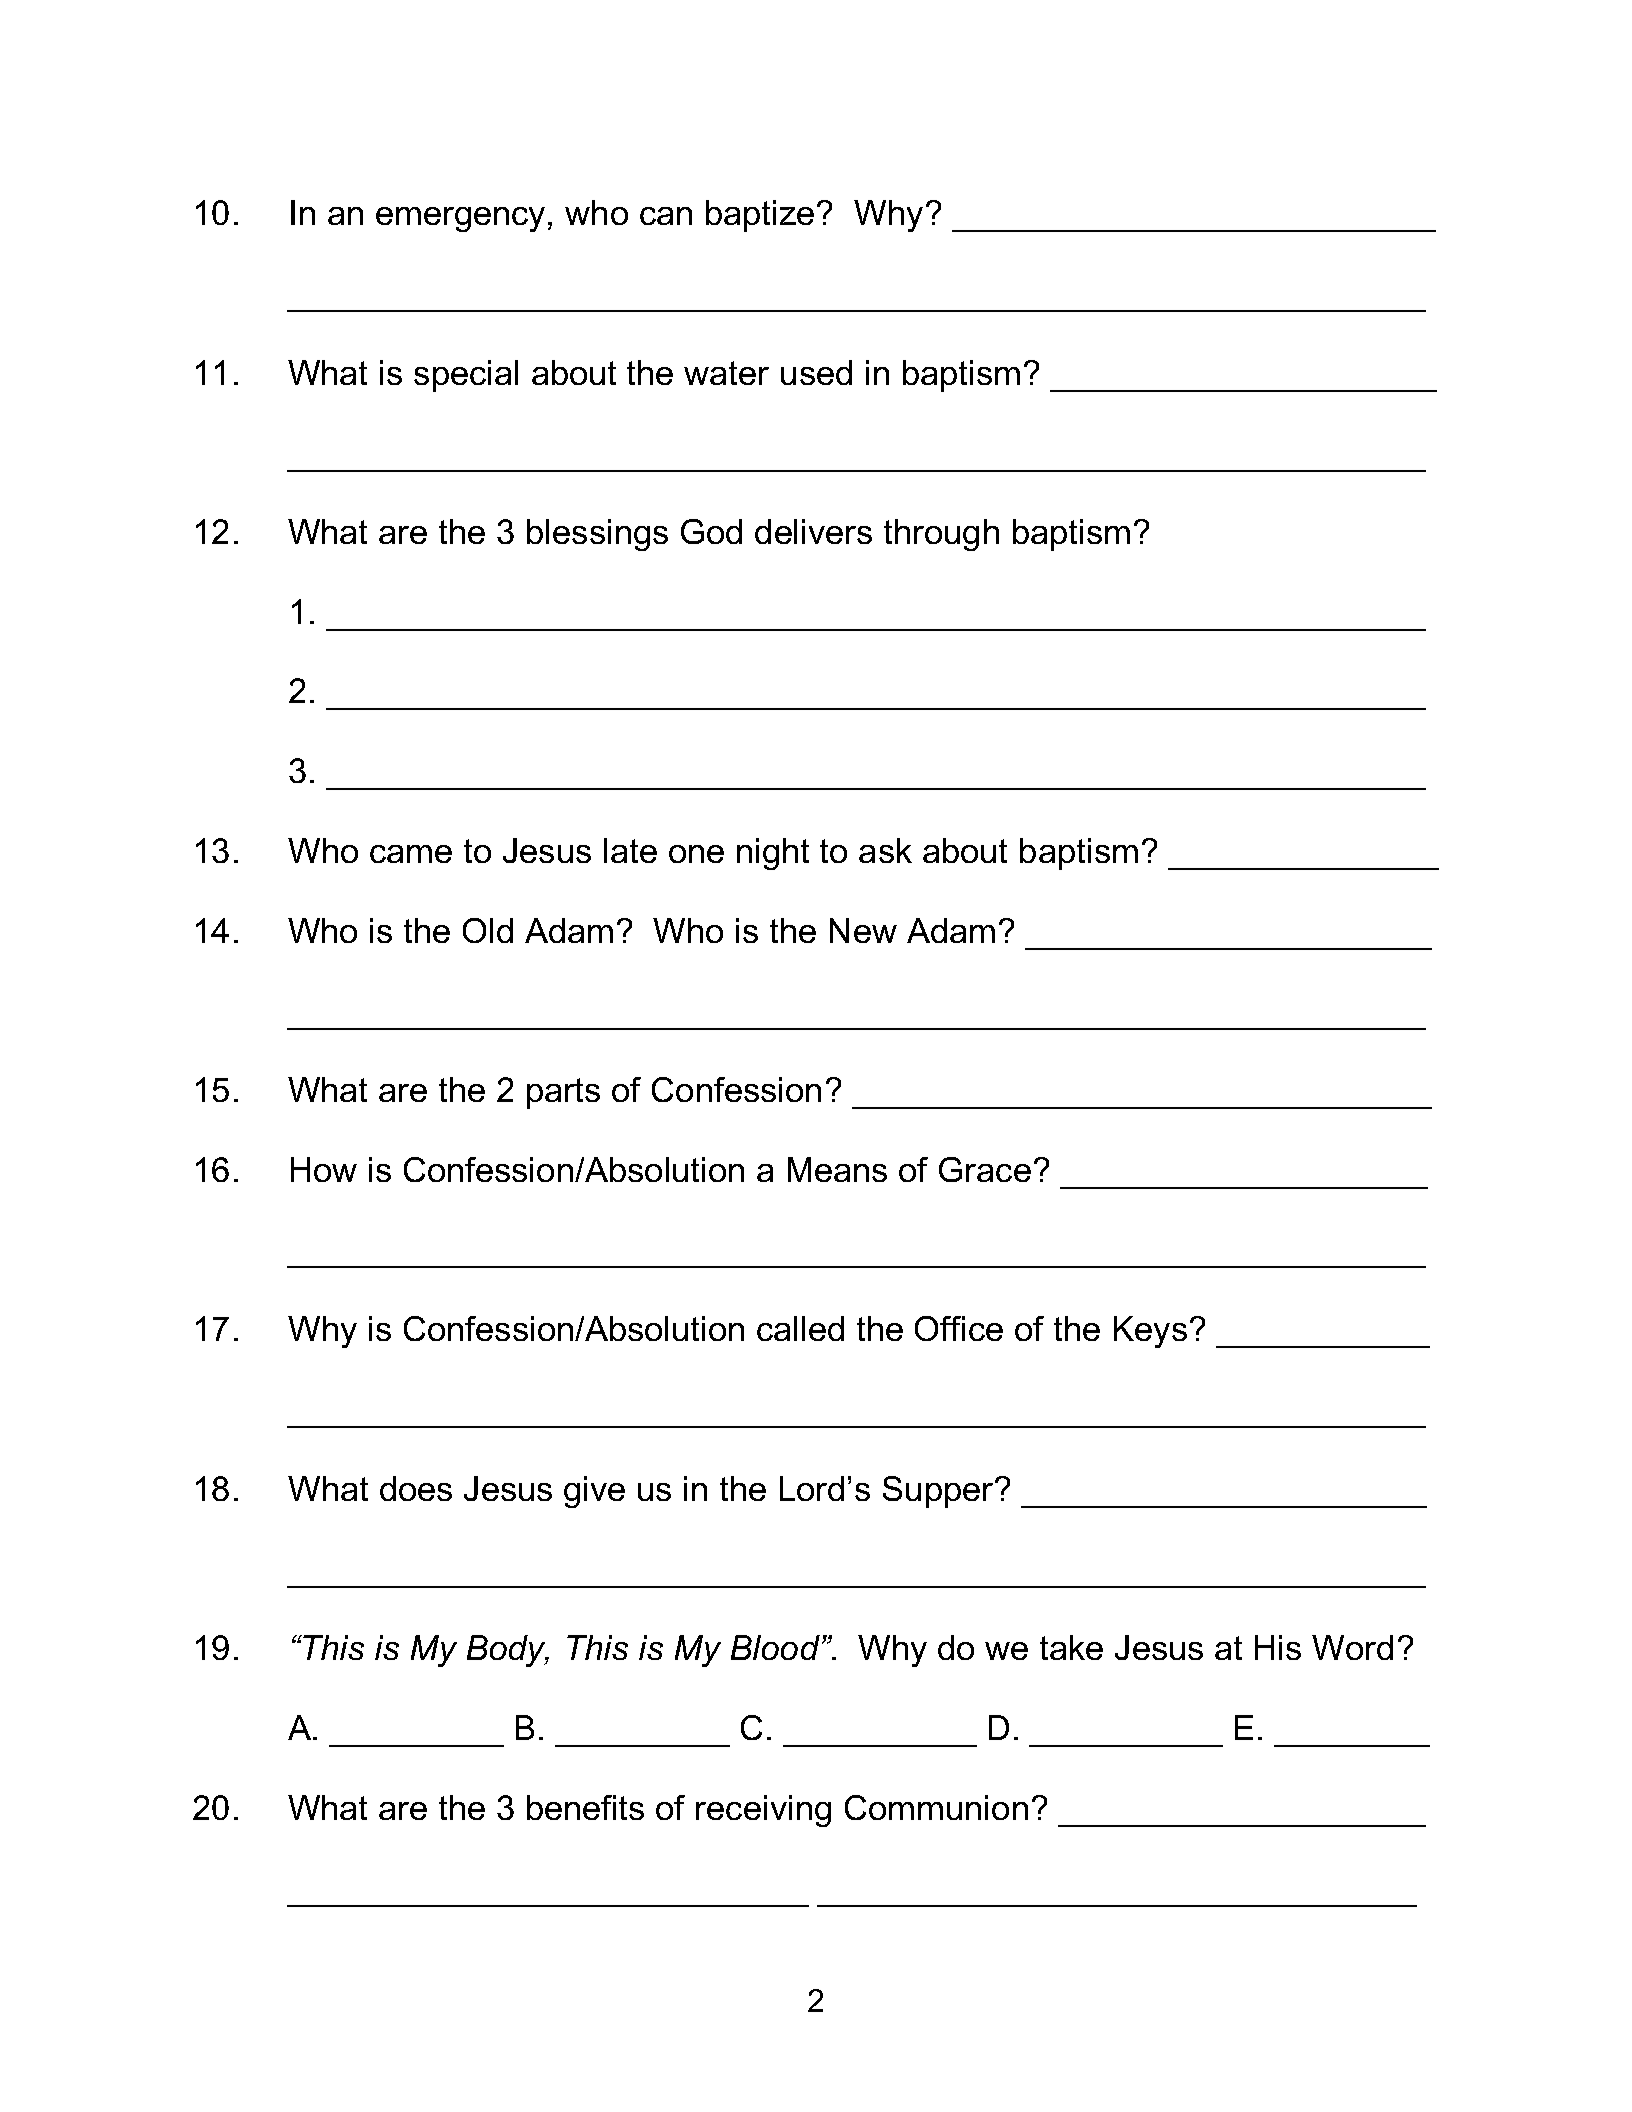 The image size is (1632, 2112). Describe the element at coordinates (863, 930) in the screenshot. I see `New` at that location.
